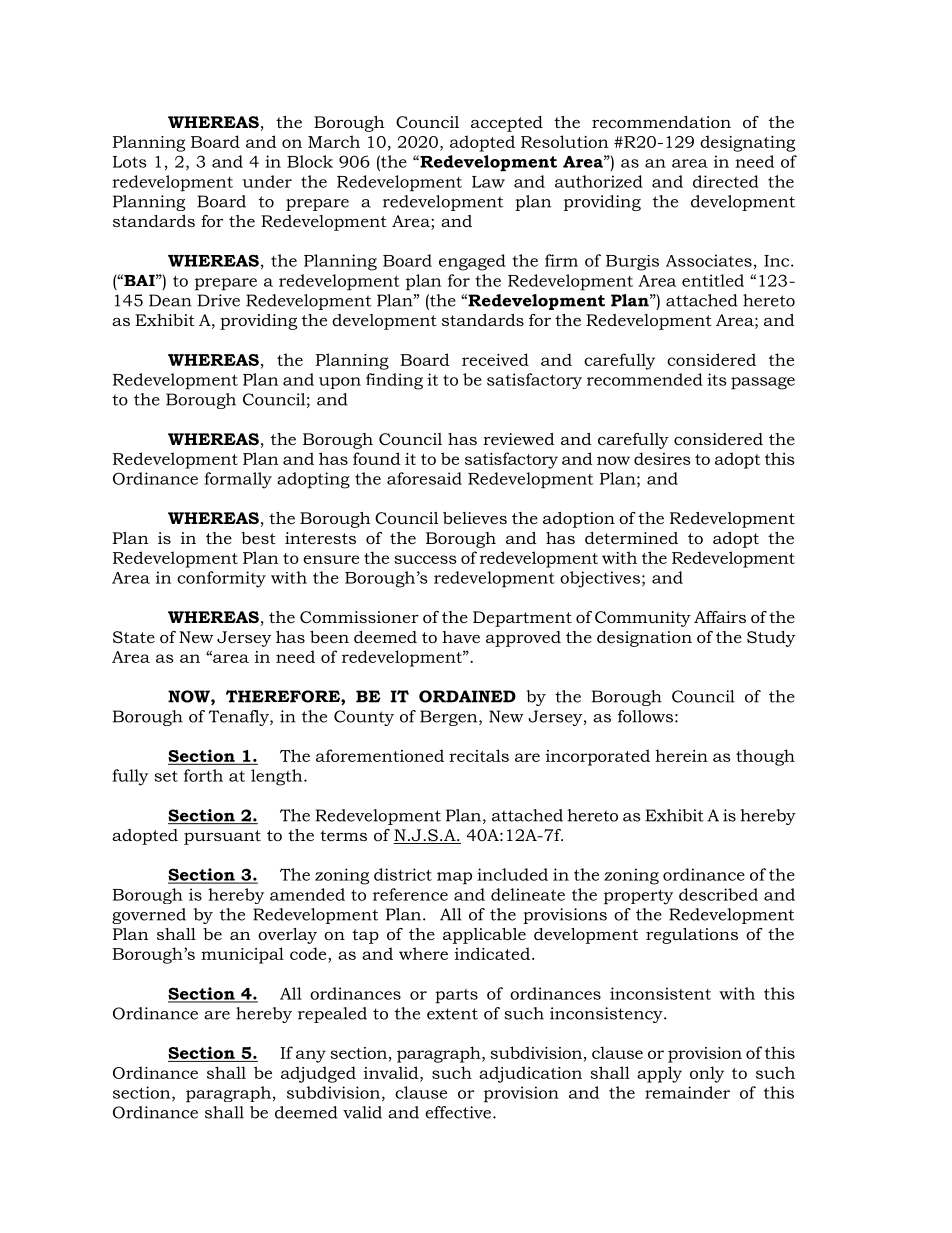 The image size is (952, 1233). I want to click on desires, so click(662, 458).
